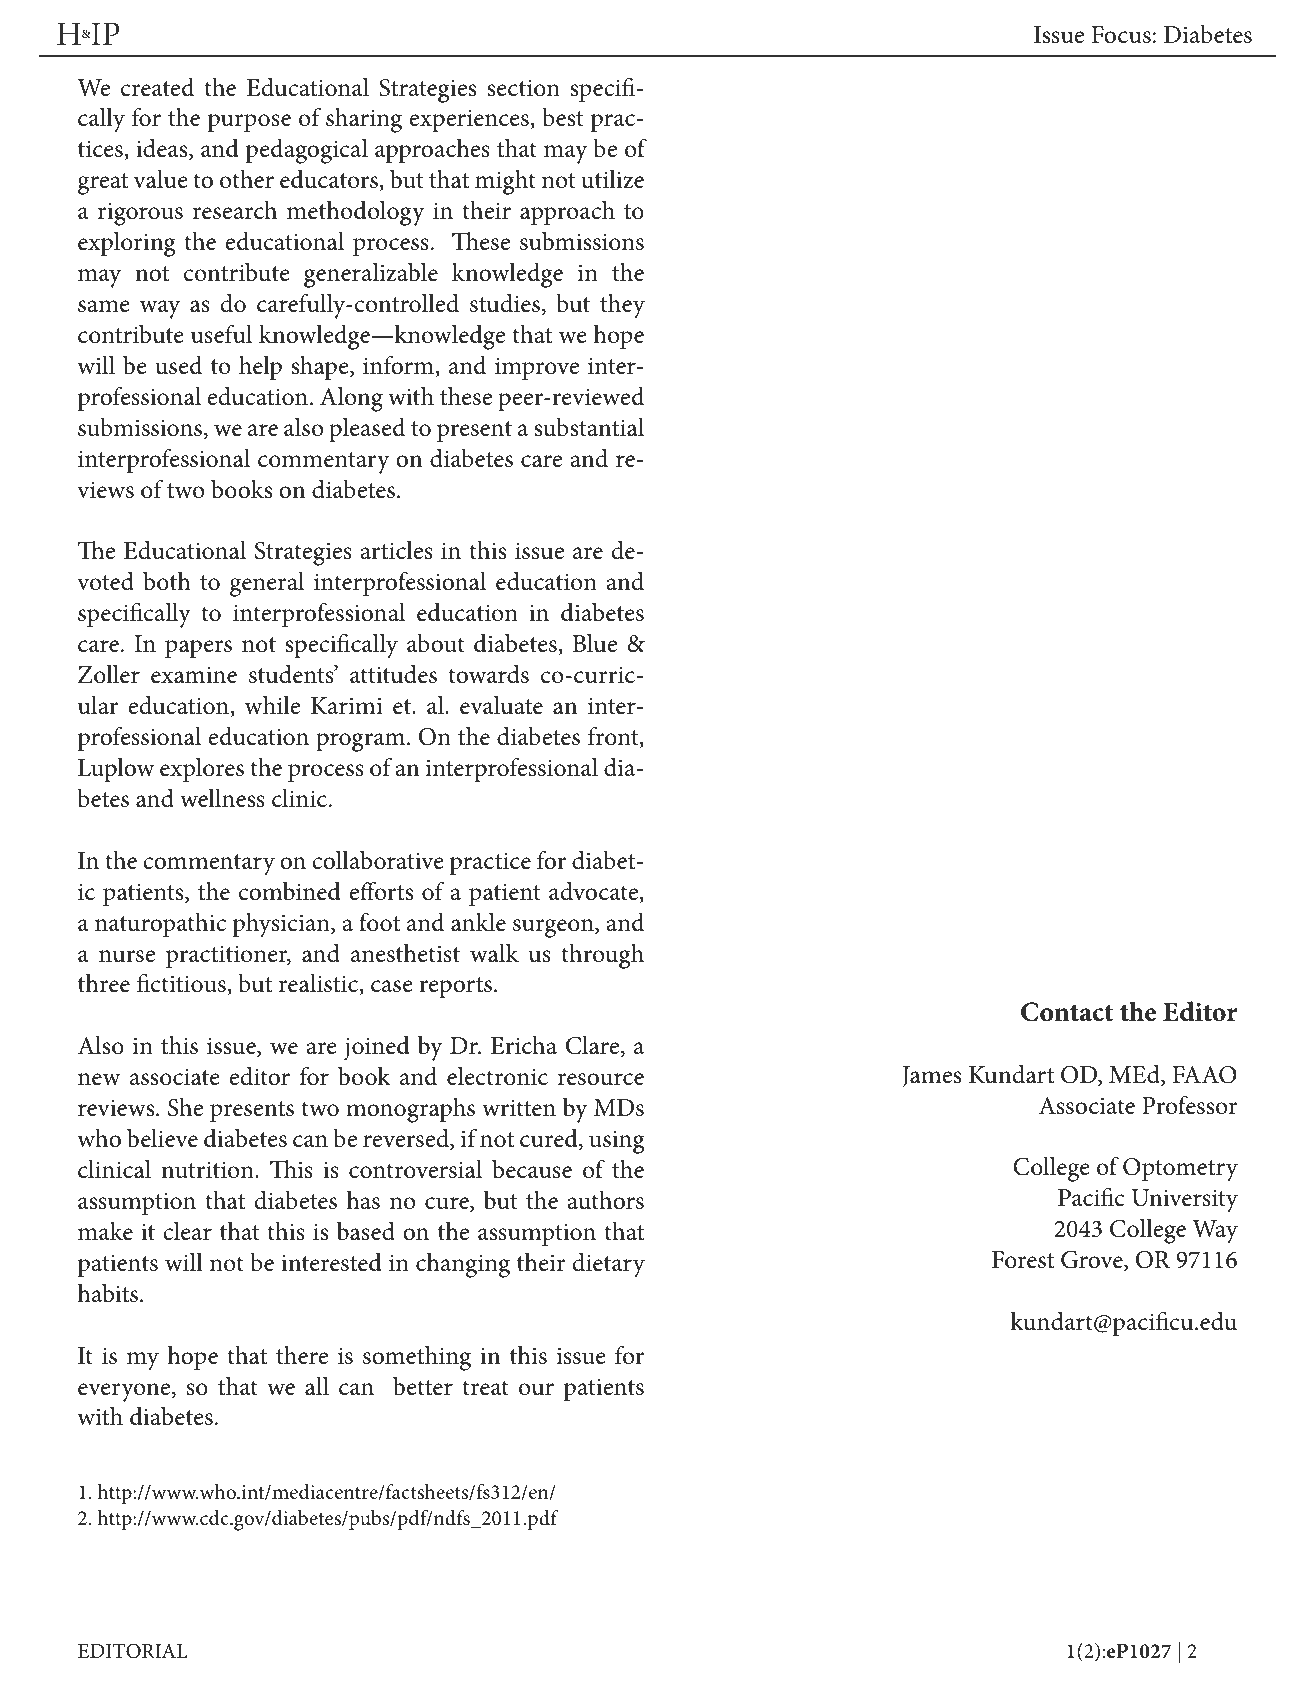 This screenshot has width=1315, height=1701. Describe the element at coordinates (1067, 1012) in the screenshot. I see `Contact` at that location.
